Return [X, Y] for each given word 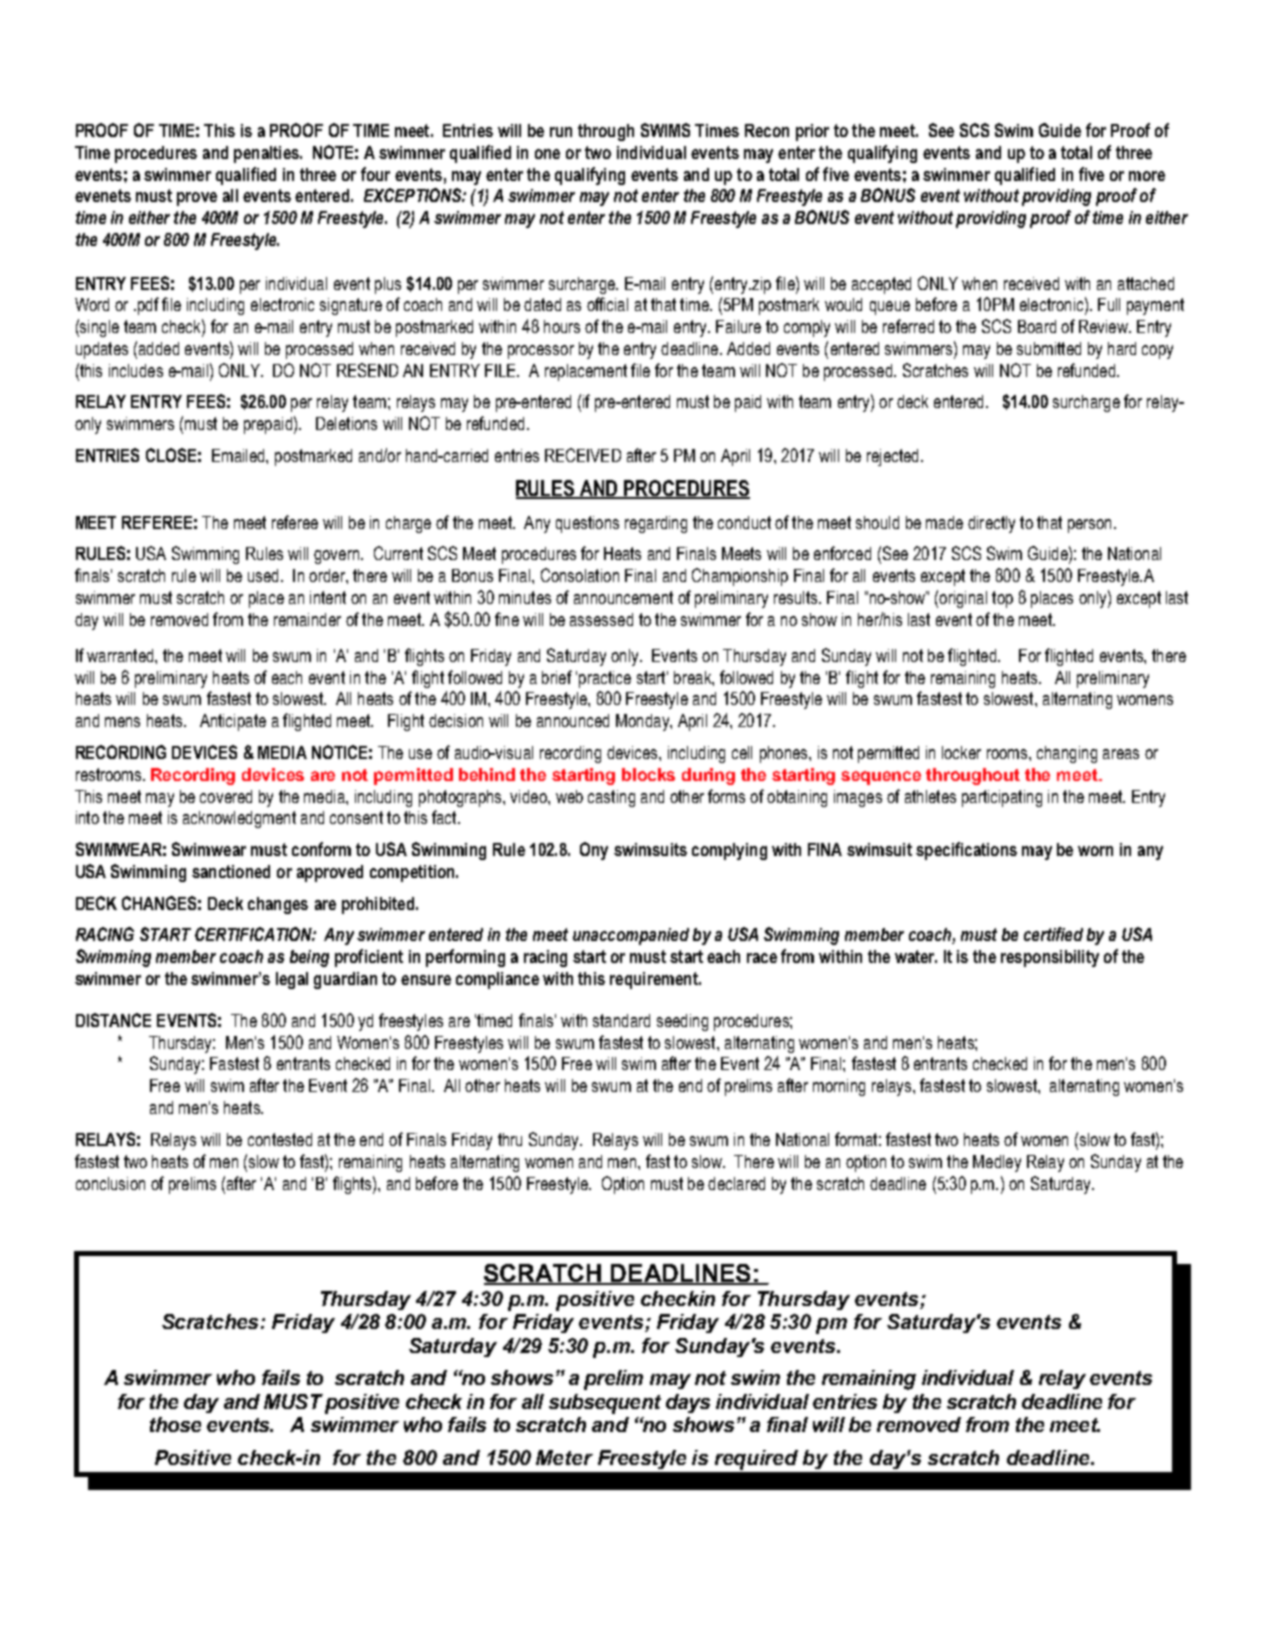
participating [1002, 798]
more [1147, 176]
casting [611, 798]
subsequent [605, 1404]
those [175, 1424]
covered [226, 796]
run [561, 132]
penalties [267, 154]
